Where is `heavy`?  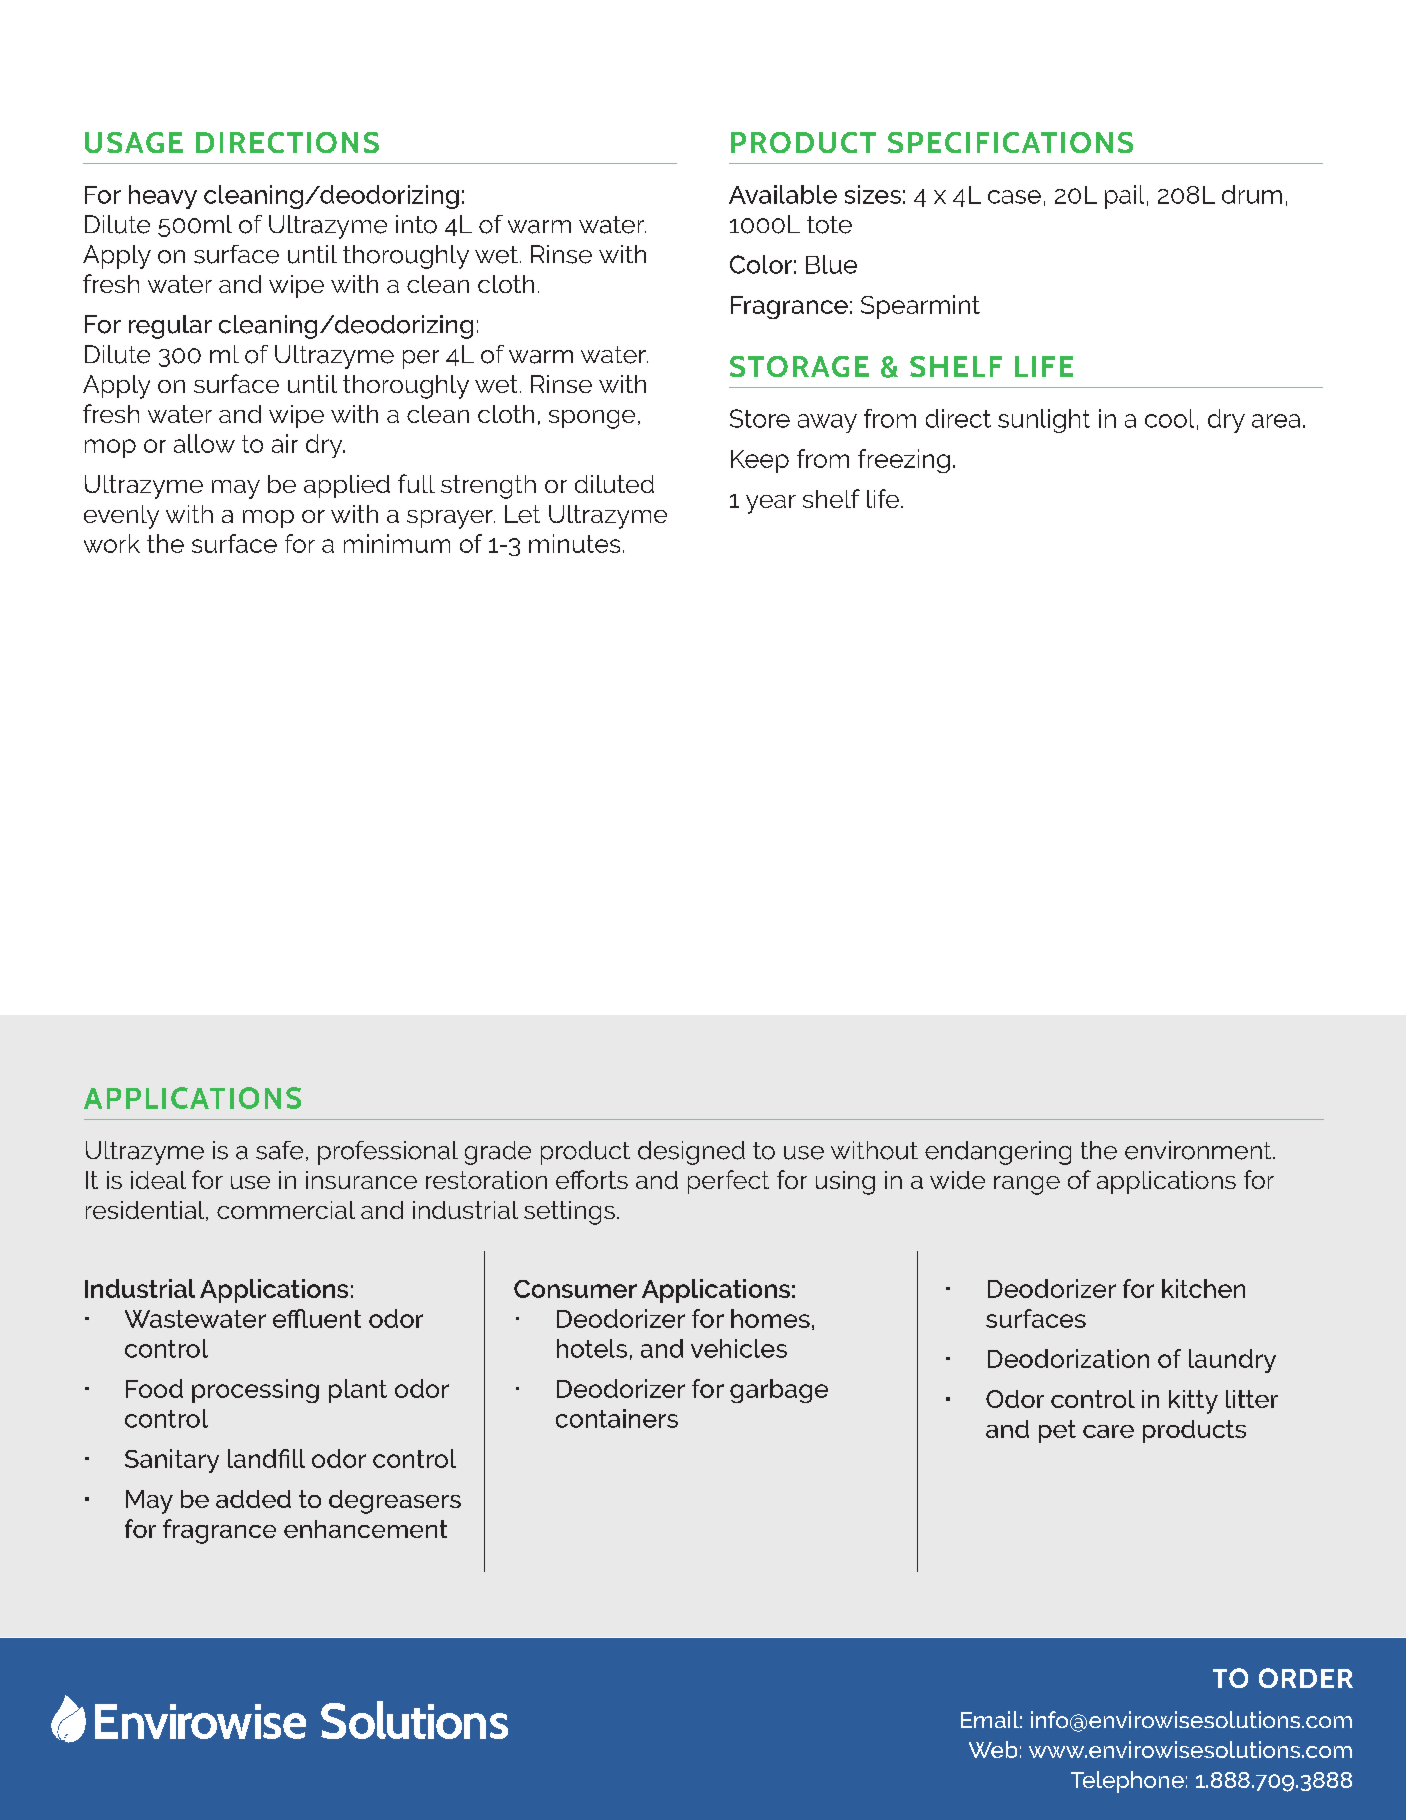 heavy is located at coordinates (163, 197).
